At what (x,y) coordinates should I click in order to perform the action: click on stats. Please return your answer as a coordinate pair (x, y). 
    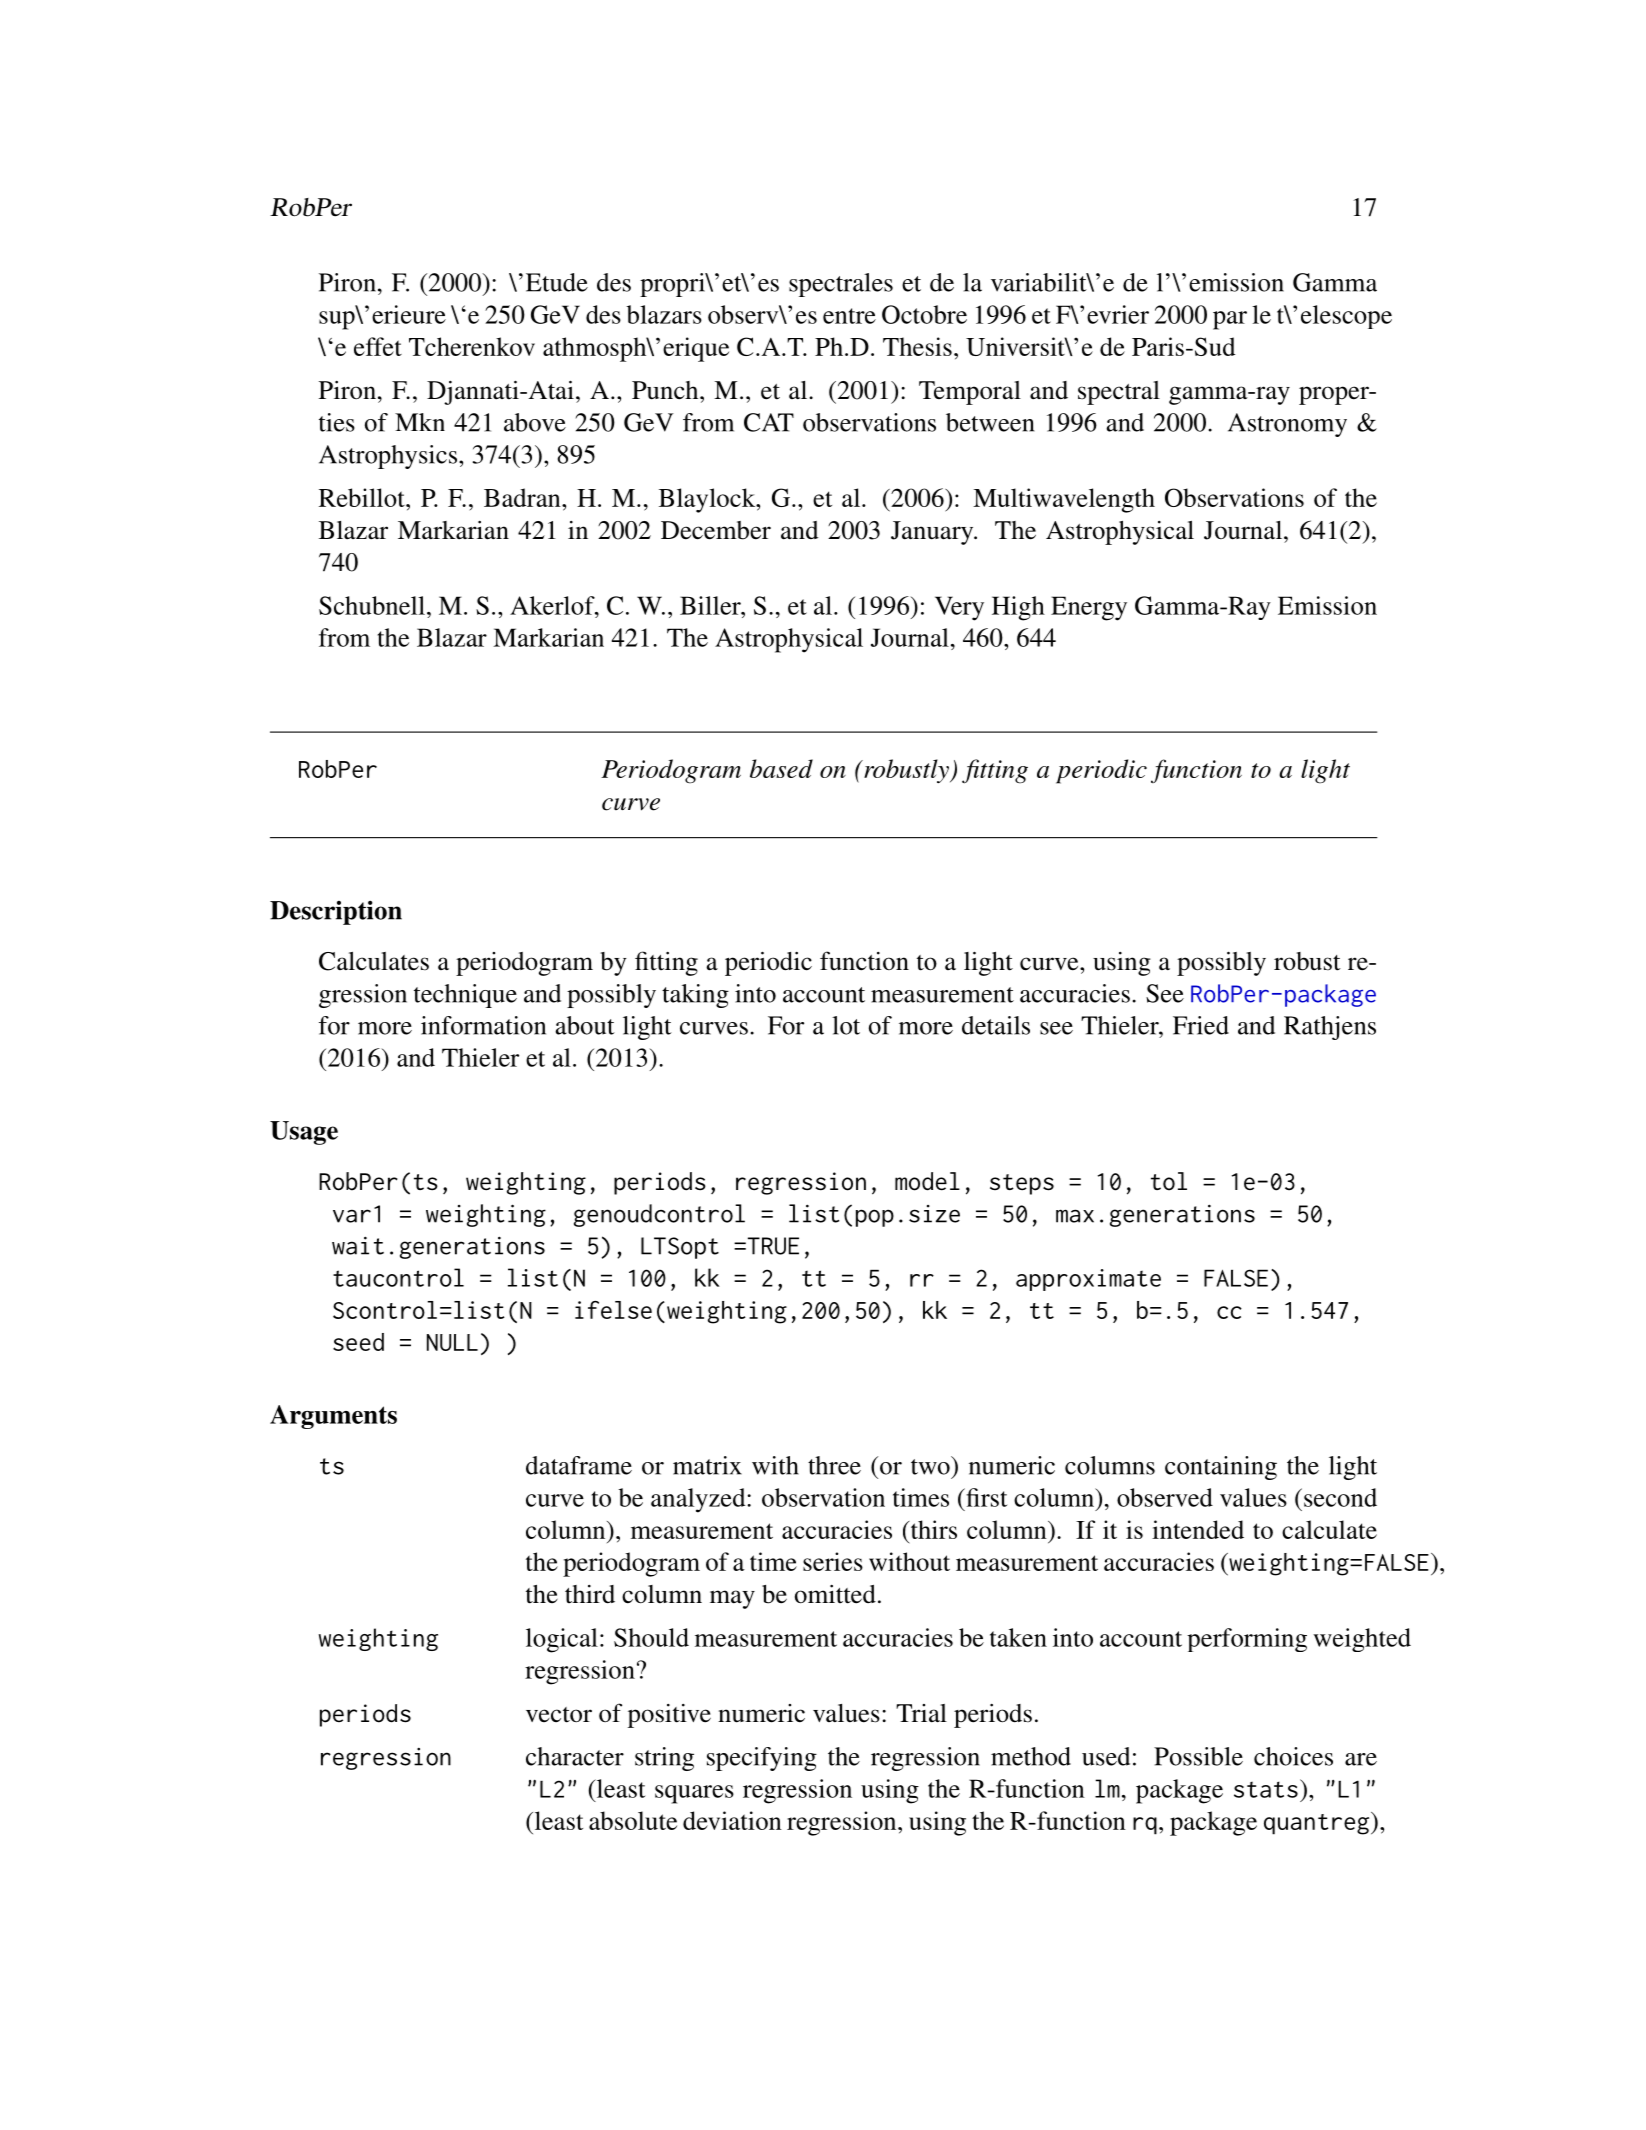
    Looking at the image, I should click on (1266, 1789).
